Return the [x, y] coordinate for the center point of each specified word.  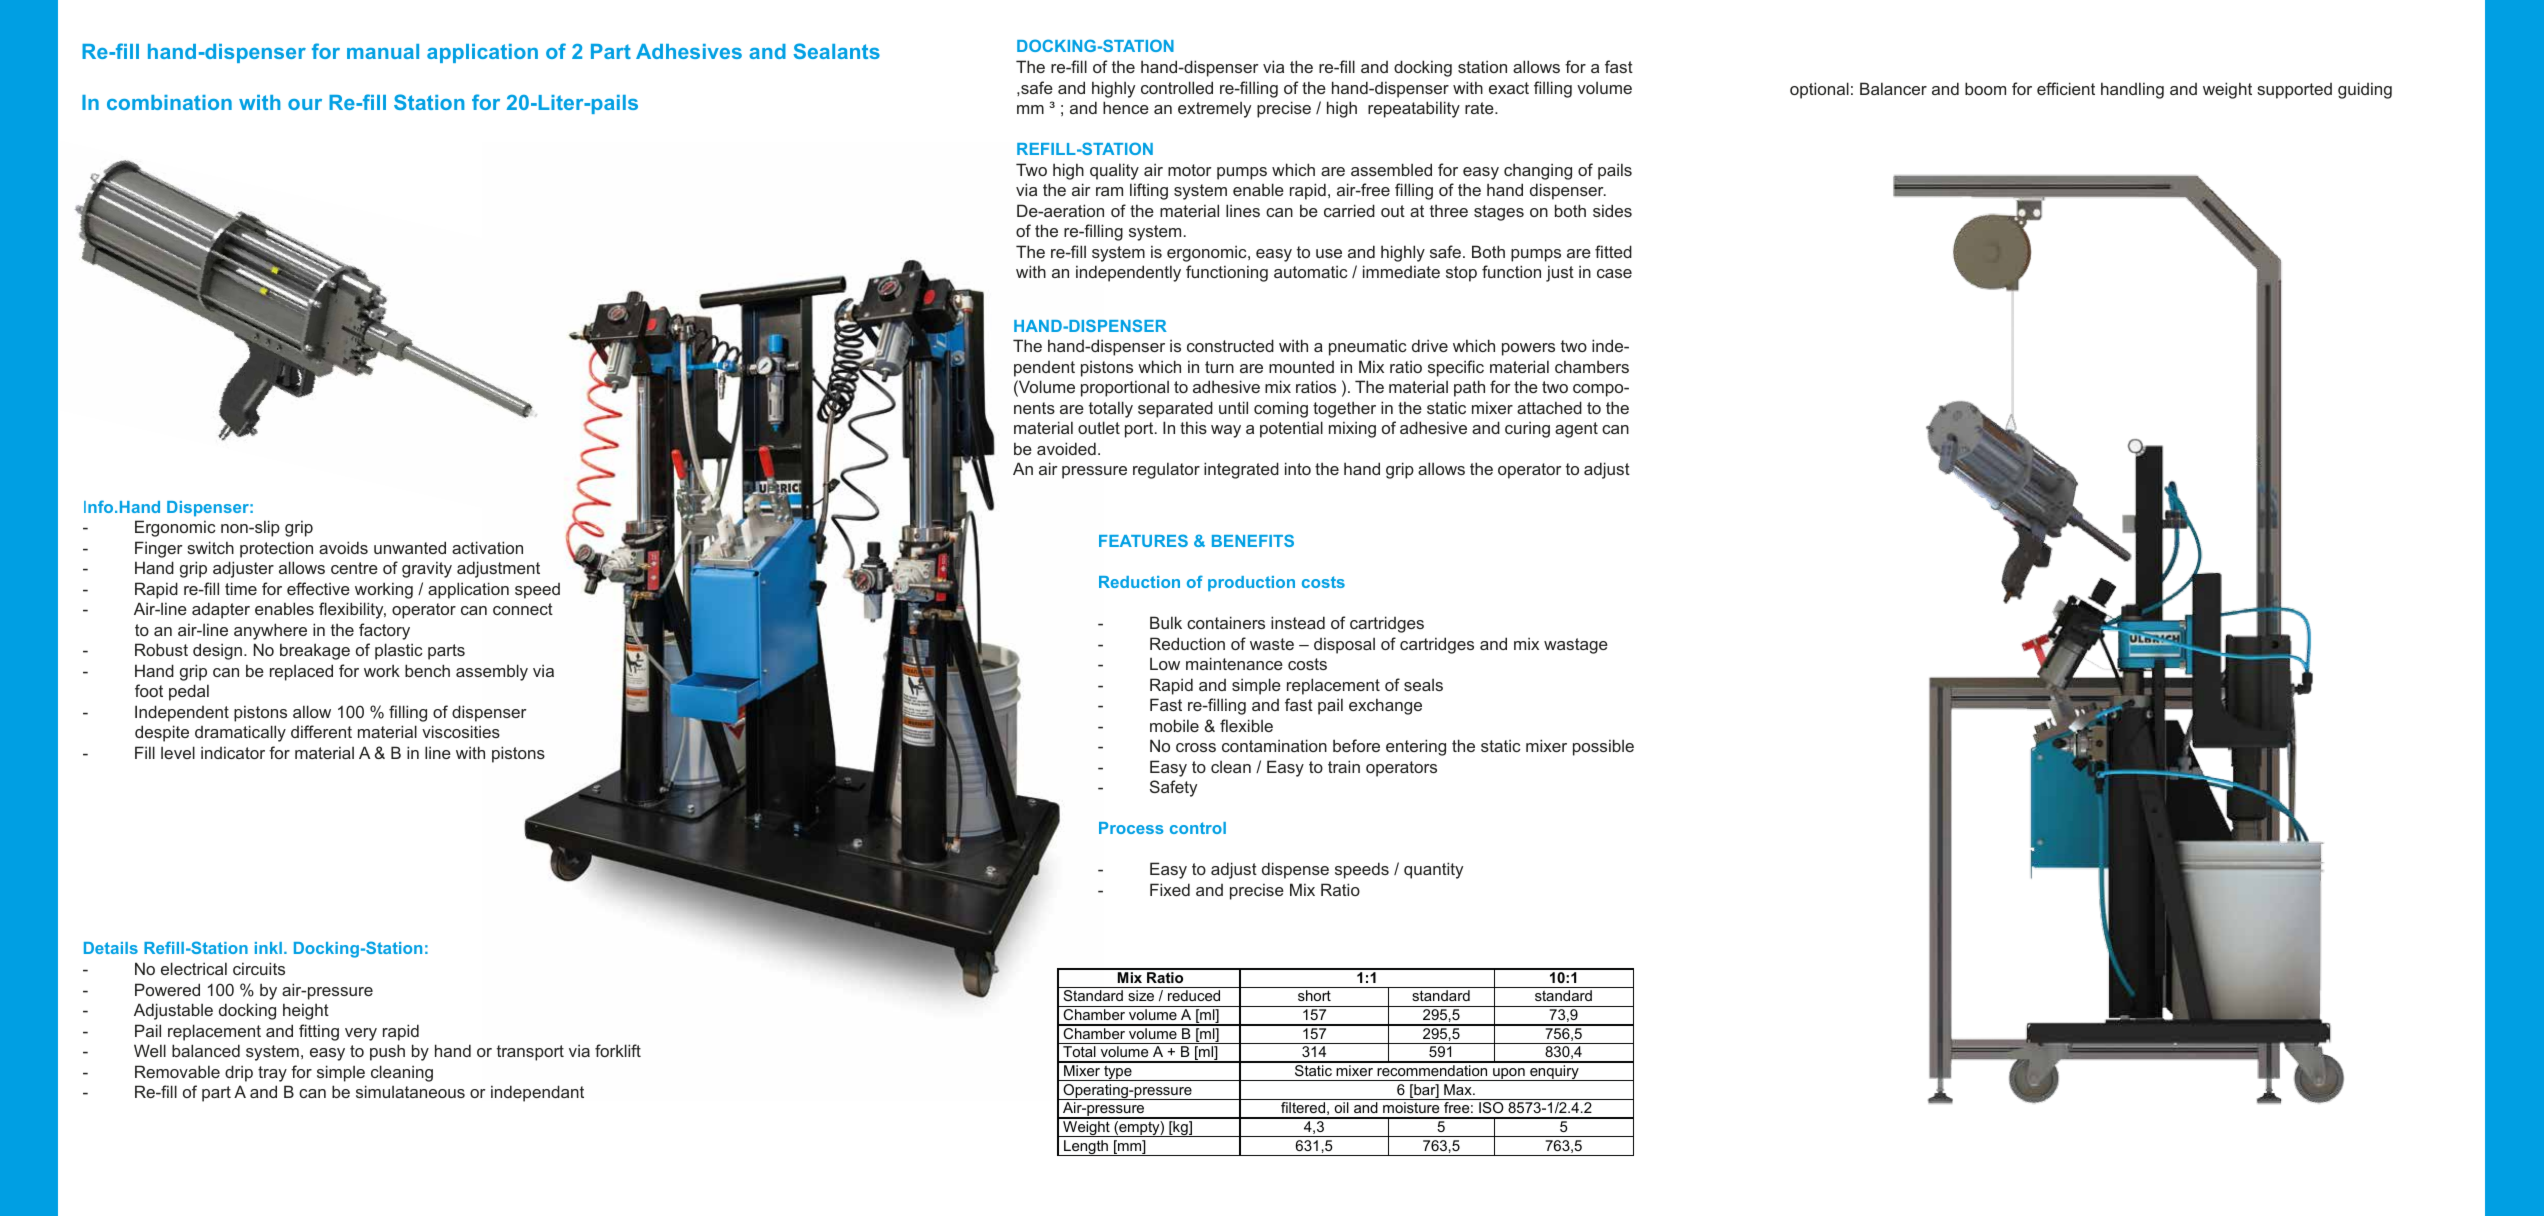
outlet [1099, 427]
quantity [1433, 870]
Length [1086, 1148]
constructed [1230, 345]
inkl [268, 948]
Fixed [1170, 889]
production [1251, 583]
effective [318, 588]
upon [1509, 1074]
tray [272, 1074]
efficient [2066, 88]
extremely [1214, 110]
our [305, 104]
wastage [1576, 646]
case [1614, 273]
